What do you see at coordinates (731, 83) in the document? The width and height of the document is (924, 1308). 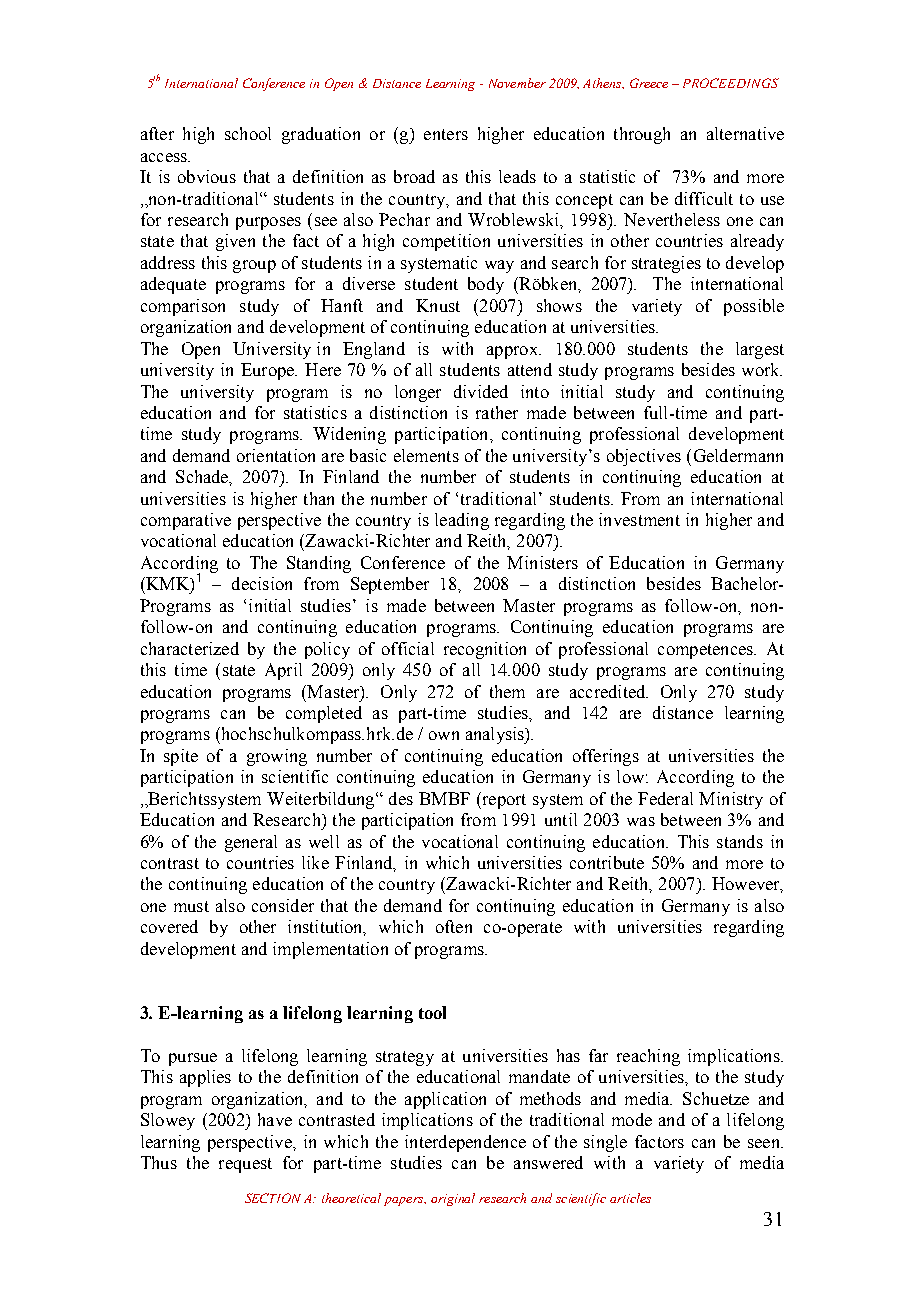 I see `PROCEEDINGS` at bounding box center [731, 83].
